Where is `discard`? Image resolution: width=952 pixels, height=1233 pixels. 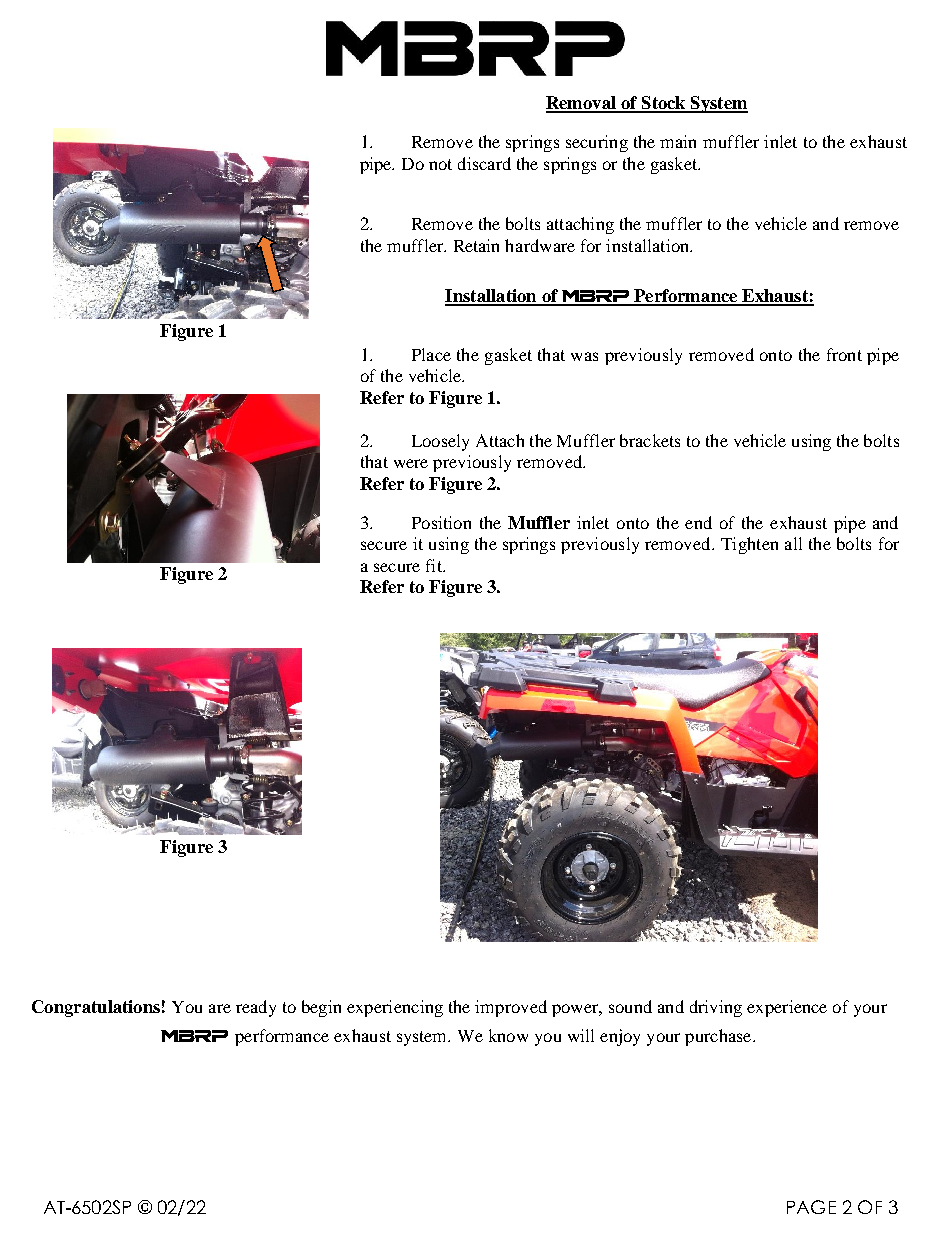
discard is located at coordinates (484, 163).
